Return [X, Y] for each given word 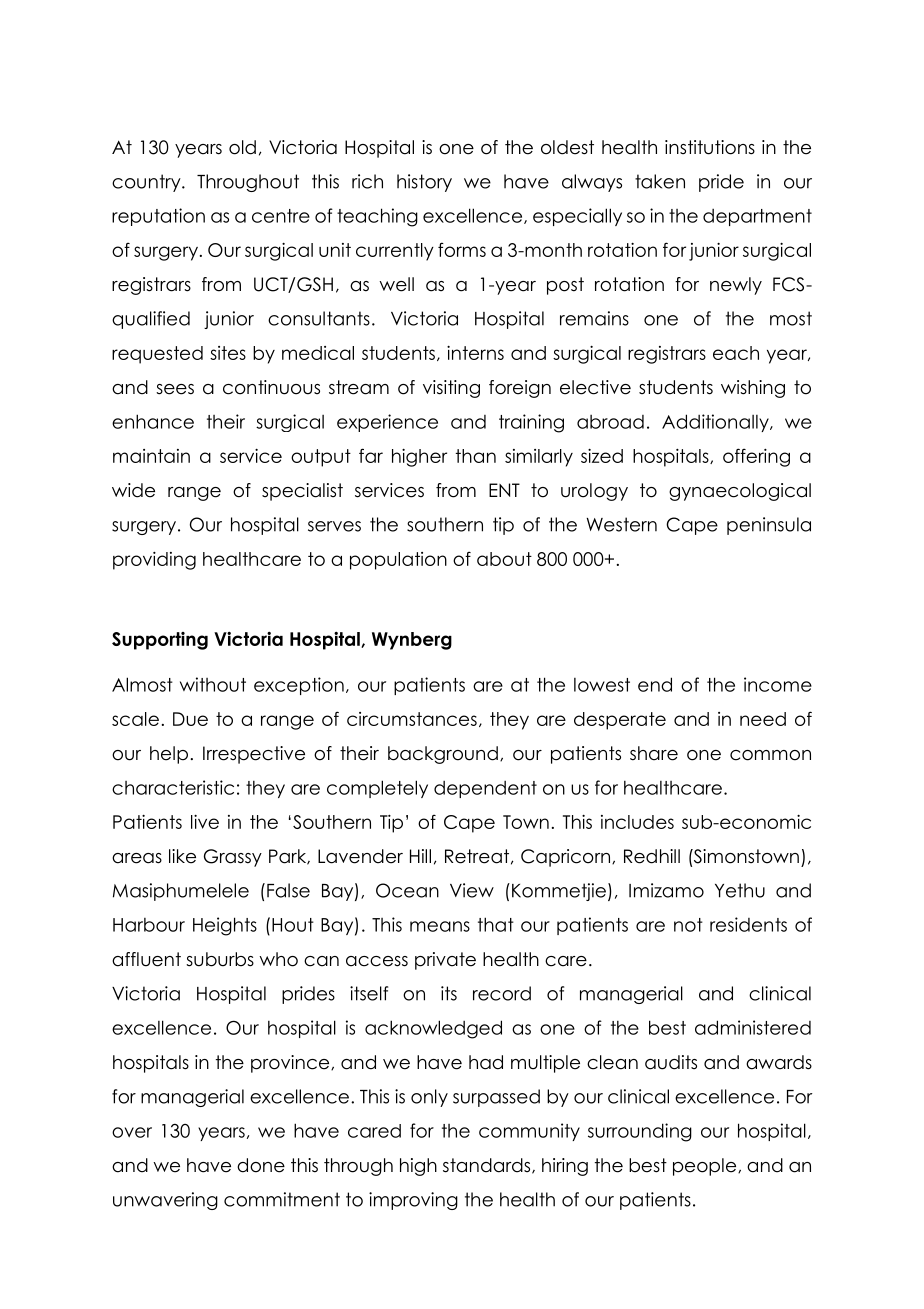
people [706, 1167]
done [261, 1165]
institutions [710, 147]
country [147, 183]
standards [488, 1166]
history [424, 183]
